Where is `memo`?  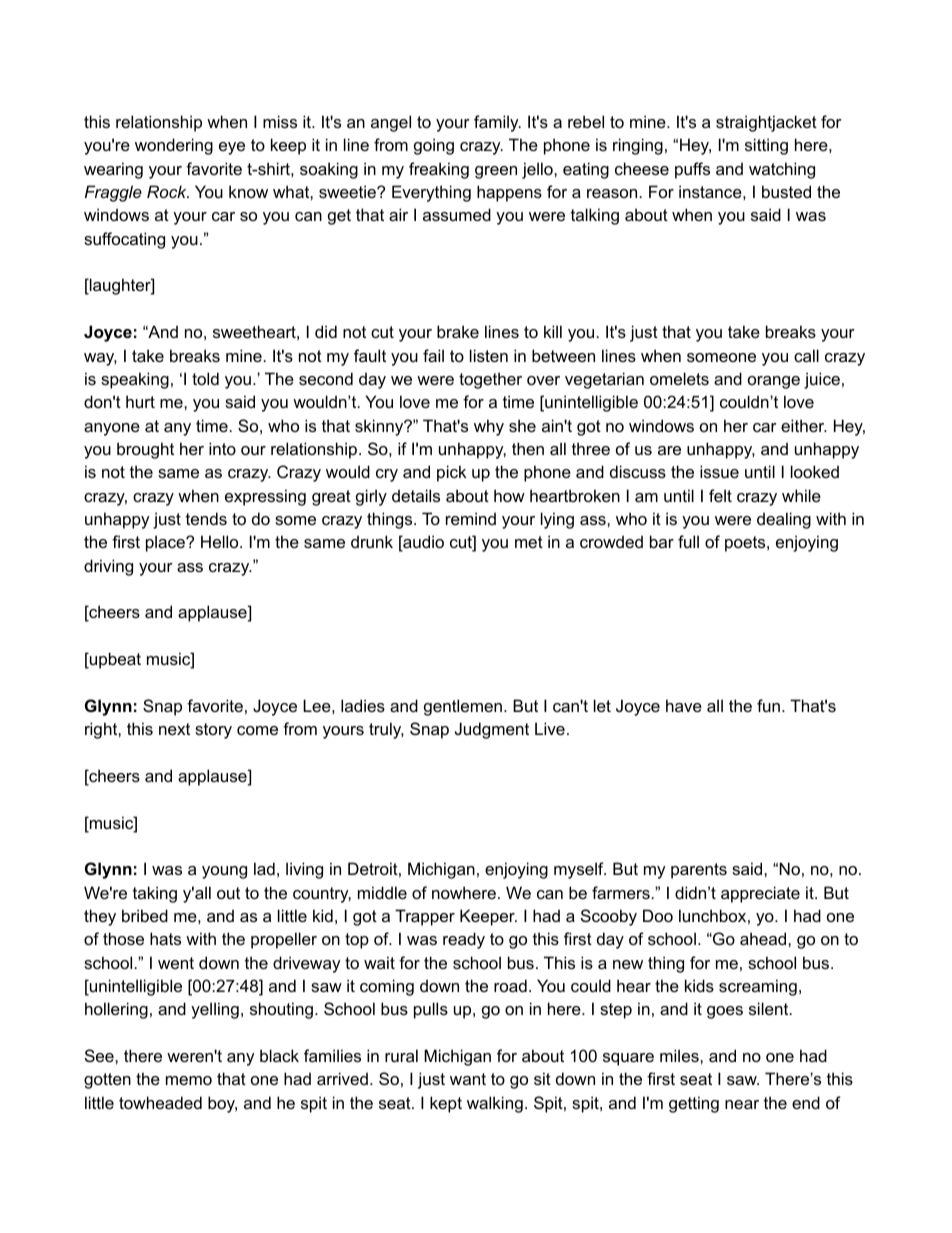
memo is located at coordinates (189, 1080).
